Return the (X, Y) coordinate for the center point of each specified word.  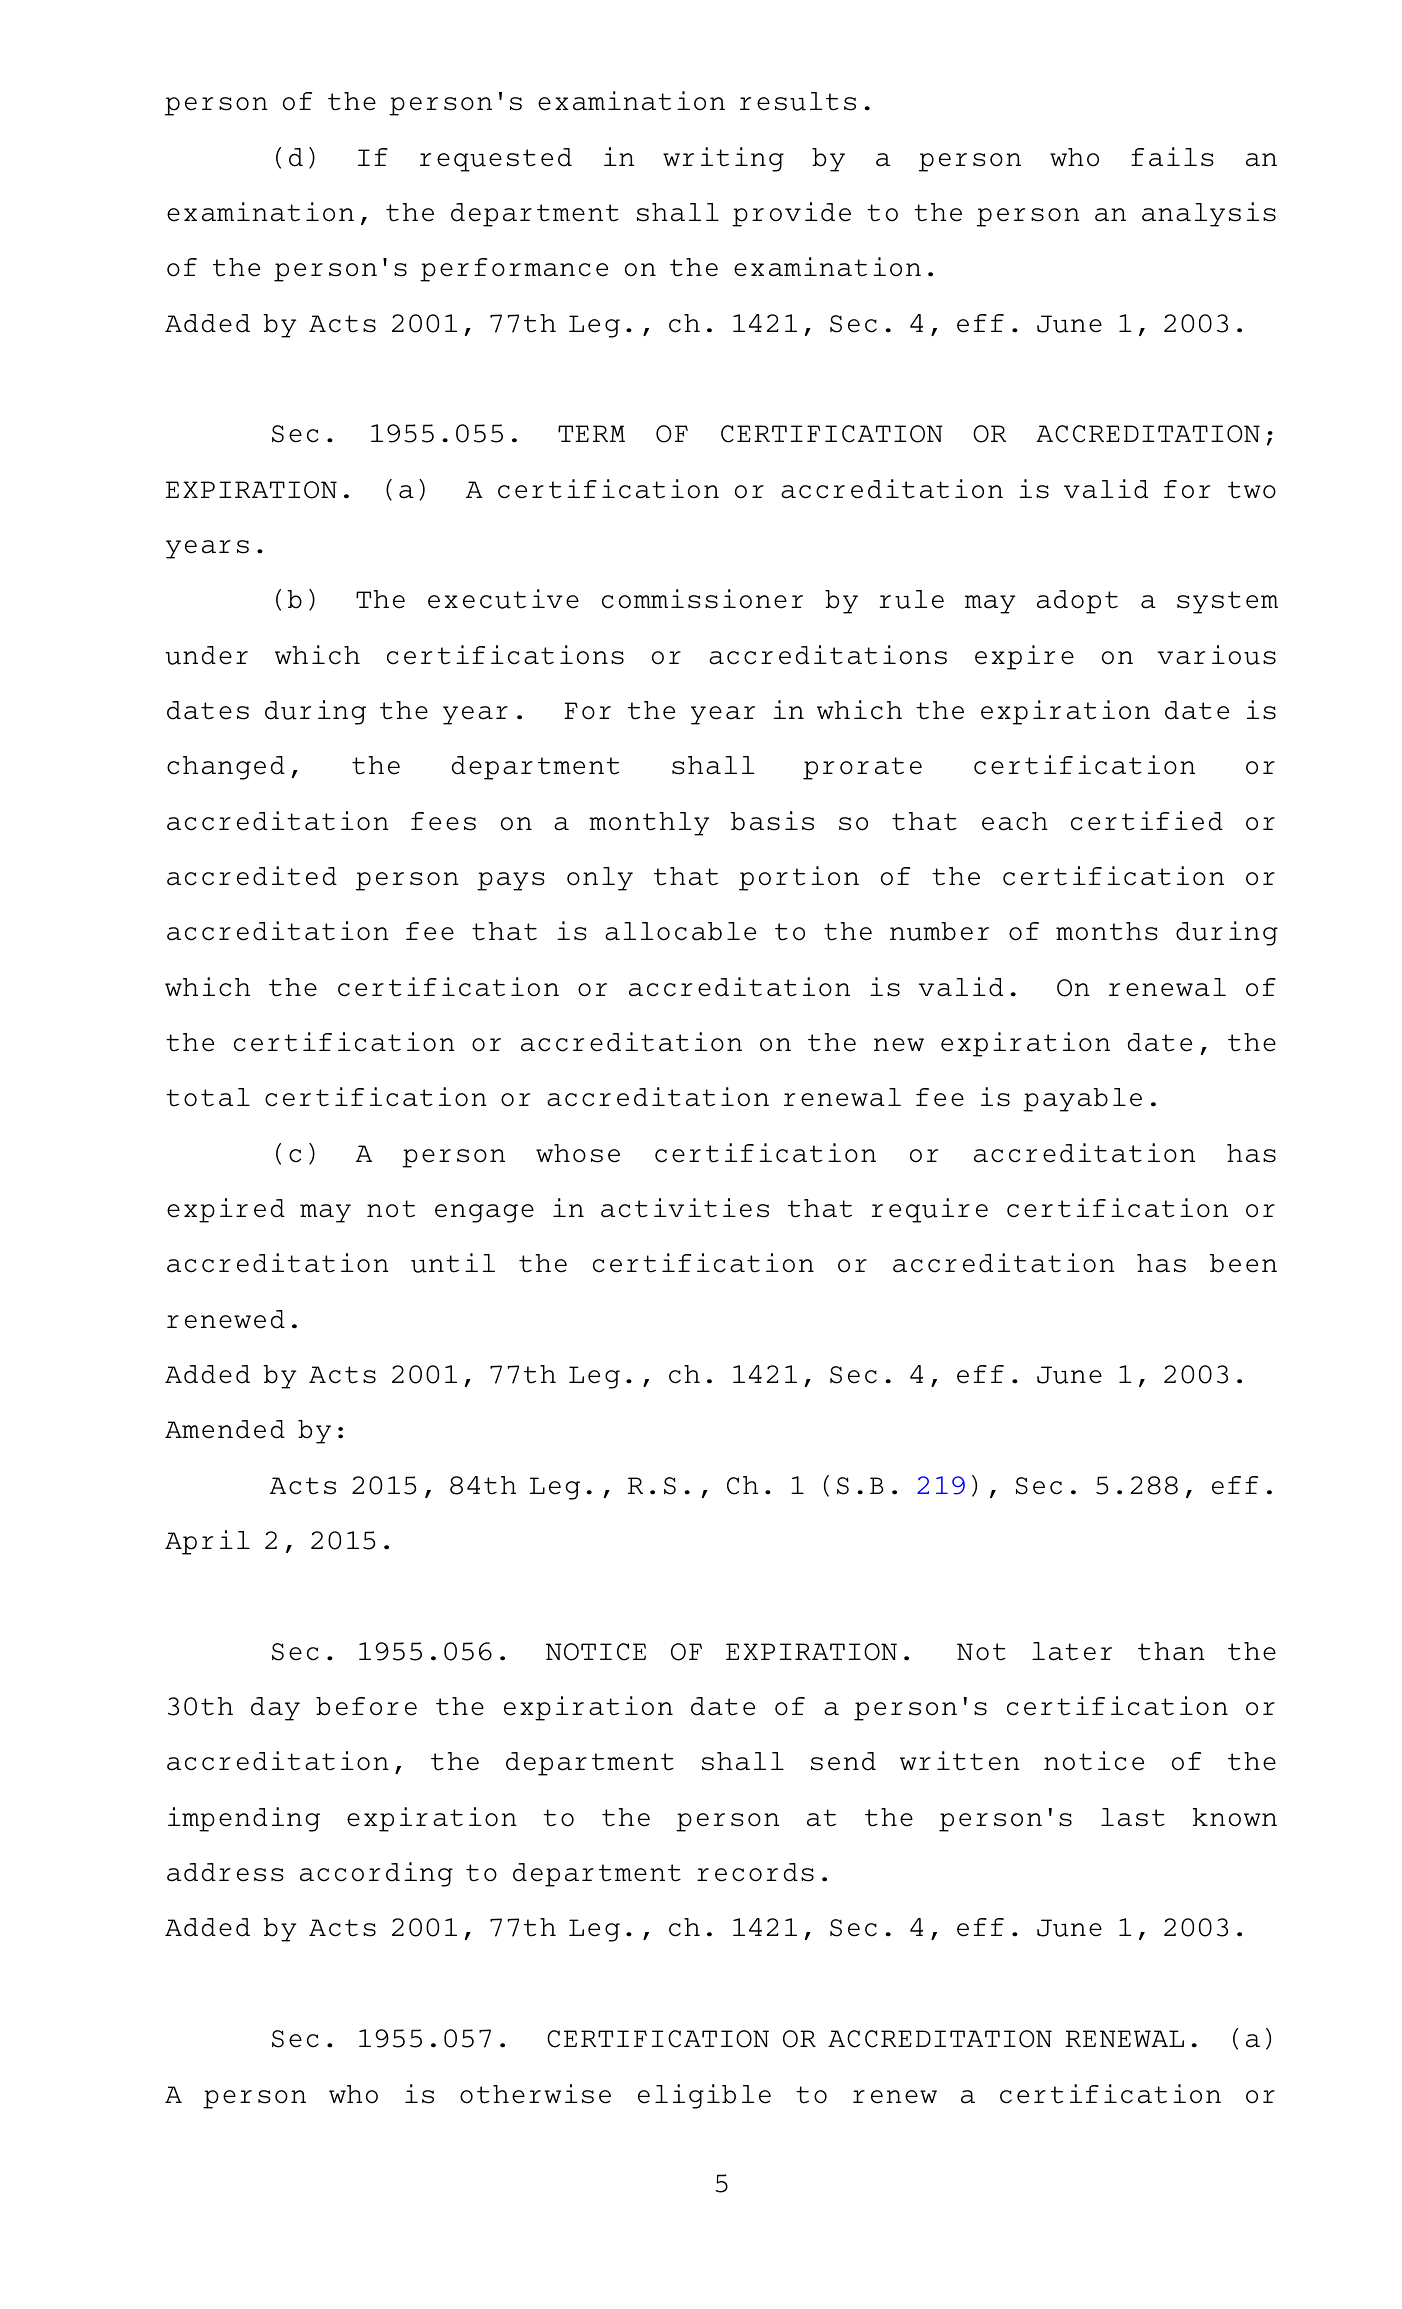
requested (496, 160)
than (1171, 1651)
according (376, 1874)
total (208, 1097)
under (207, 655)
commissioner (702, 599)
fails (1172, 157)
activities (685, 1208)
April (207, 1542)
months (1107, 931)
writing (723, 159)
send (843, 1761)
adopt (1077, 602)
